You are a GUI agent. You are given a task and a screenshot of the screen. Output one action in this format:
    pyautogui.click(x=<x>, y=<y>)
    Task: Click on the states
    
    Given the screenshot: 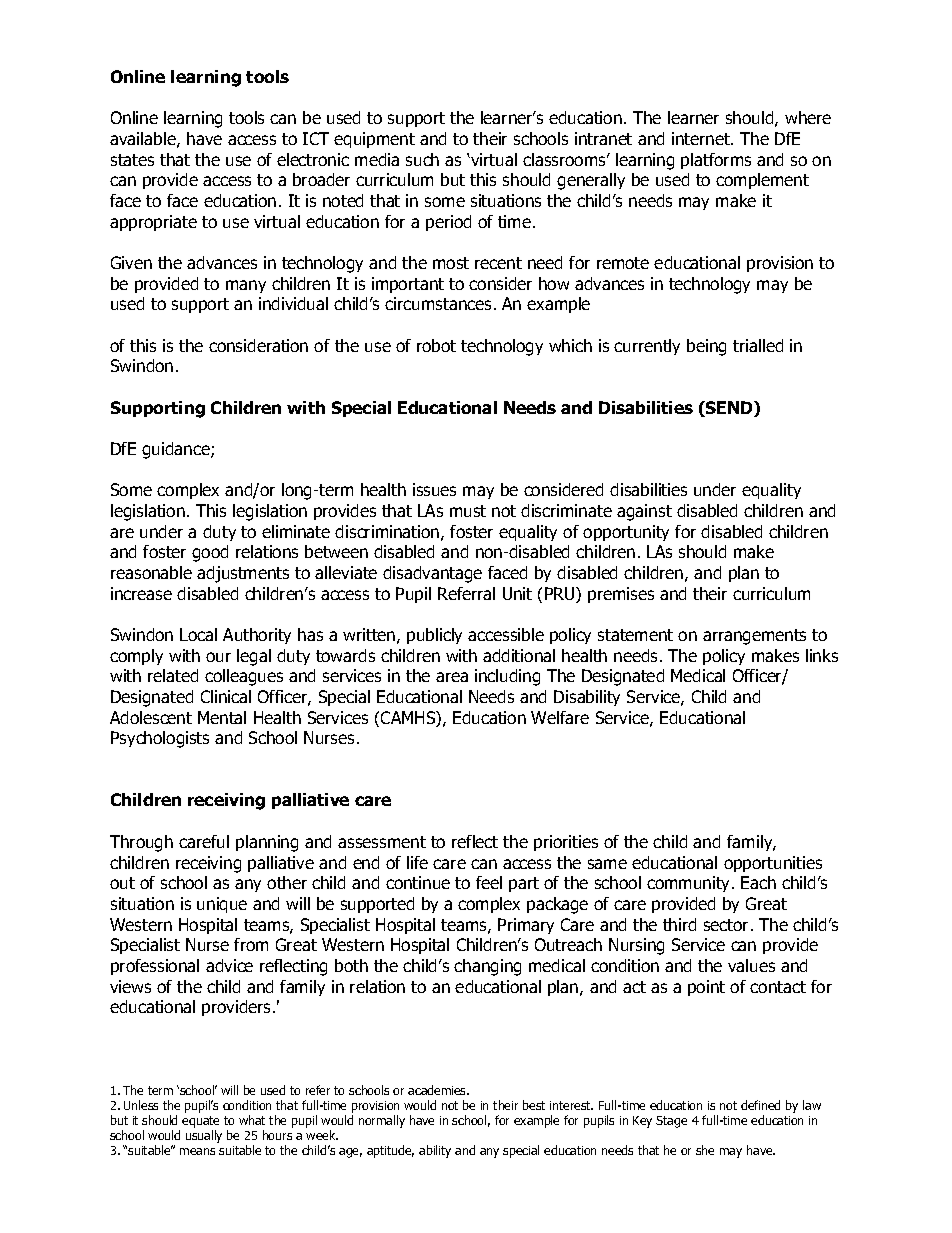 What is the action you would take?
    pyautogui.click(x=132, y=160)
